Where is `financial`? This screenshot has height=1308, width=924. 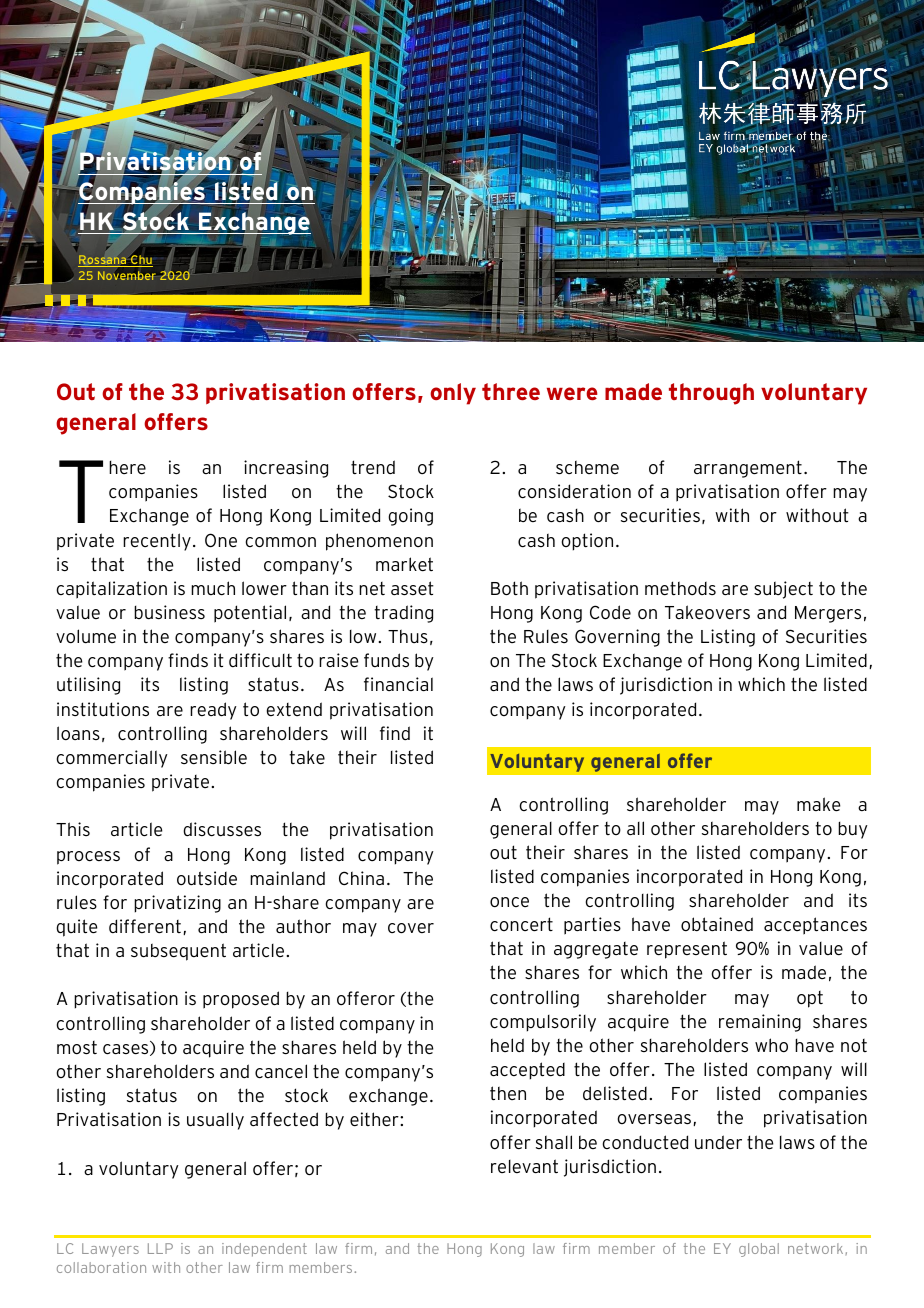 financial is located at coordinates (398, 684).
